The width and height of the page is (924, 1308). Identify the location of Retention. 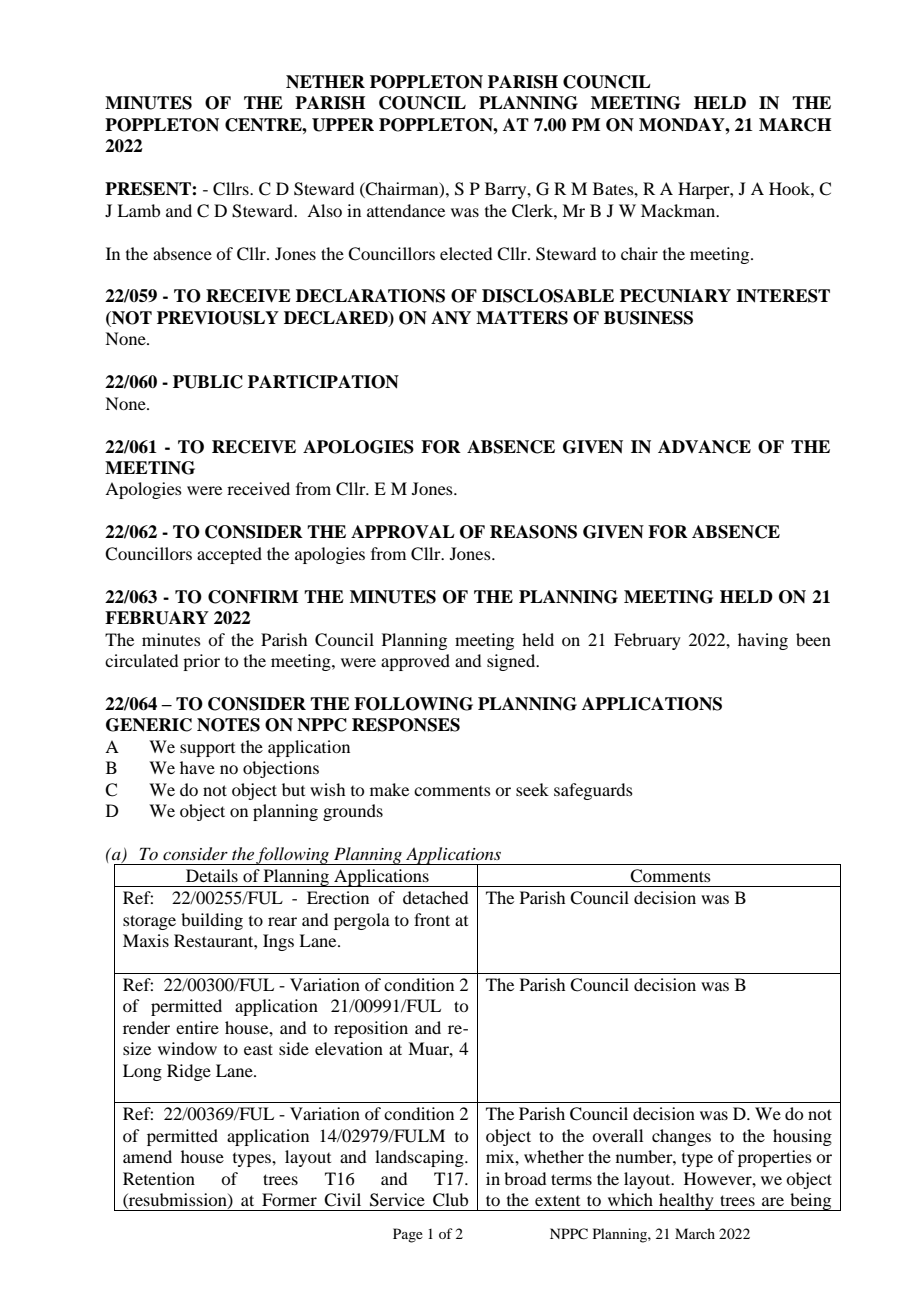
(159, 1178).
